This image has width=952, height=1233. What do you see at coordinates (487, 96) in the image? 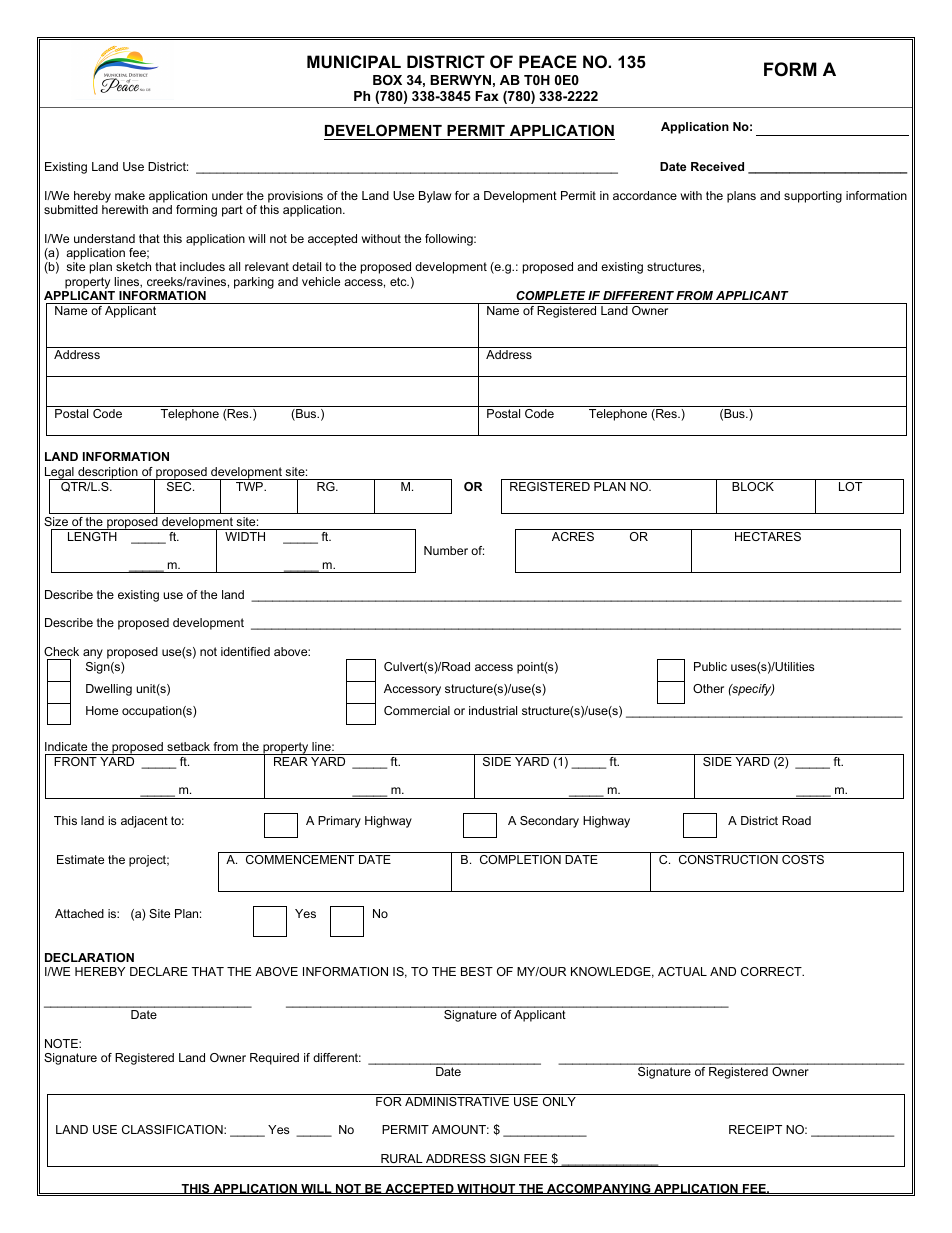
I see `Fax` at bounding box center [487, 96].
